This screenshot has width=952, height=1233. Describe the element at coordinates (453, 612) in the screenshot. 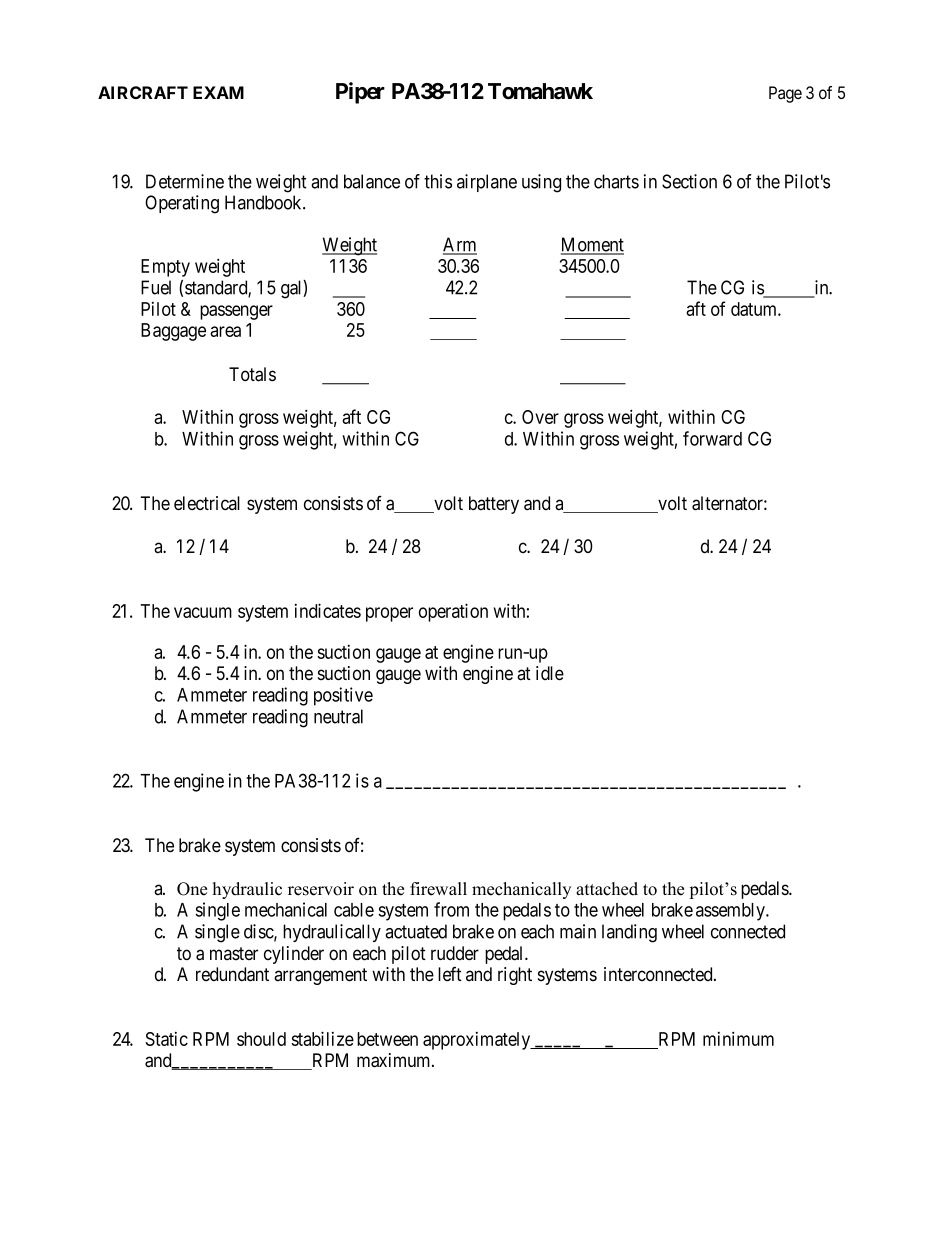

I see `operation` at that location.
